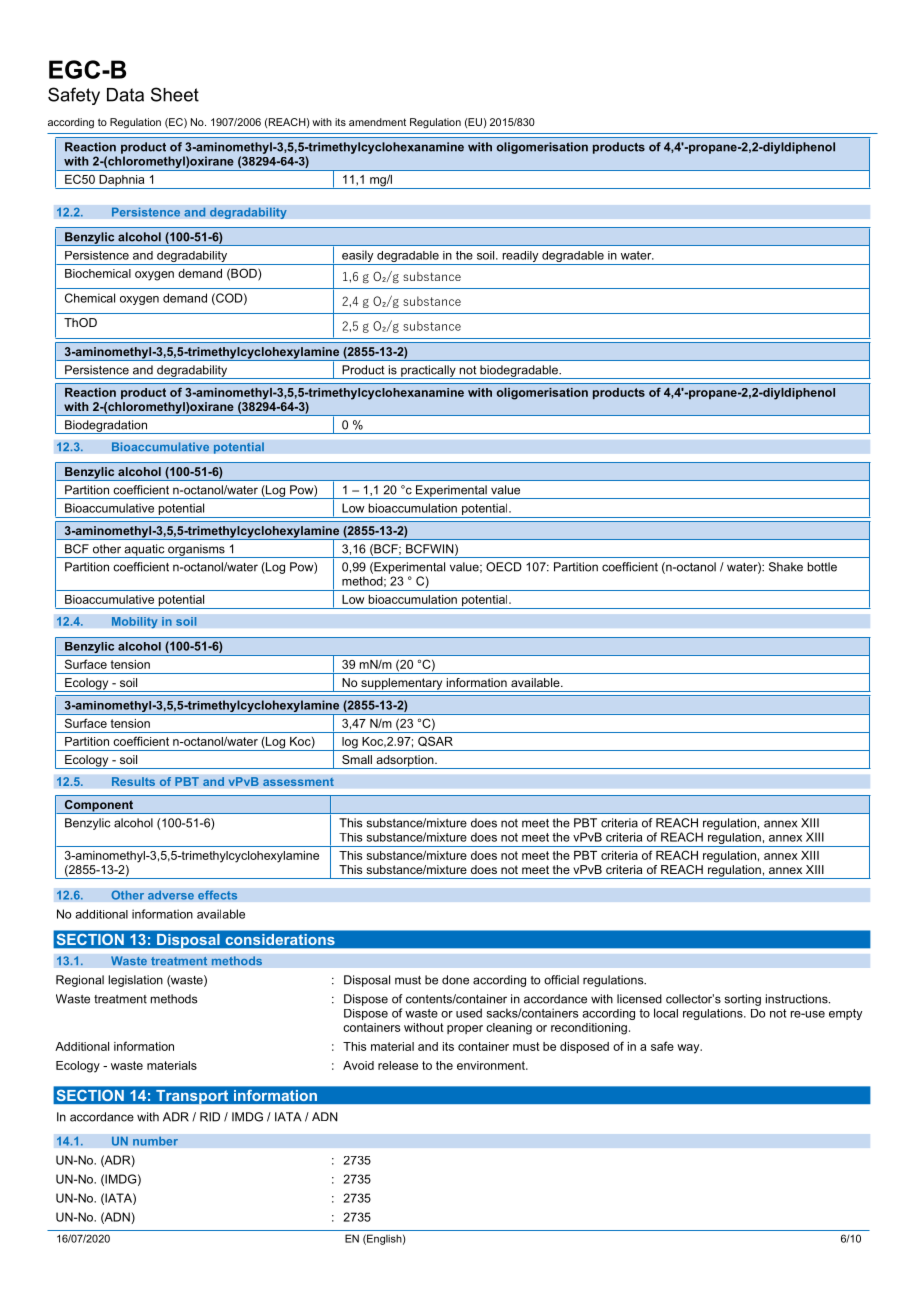  Describe the element at coordinates (405, 762) in the screenshot. I see `adsorption` at that location.
